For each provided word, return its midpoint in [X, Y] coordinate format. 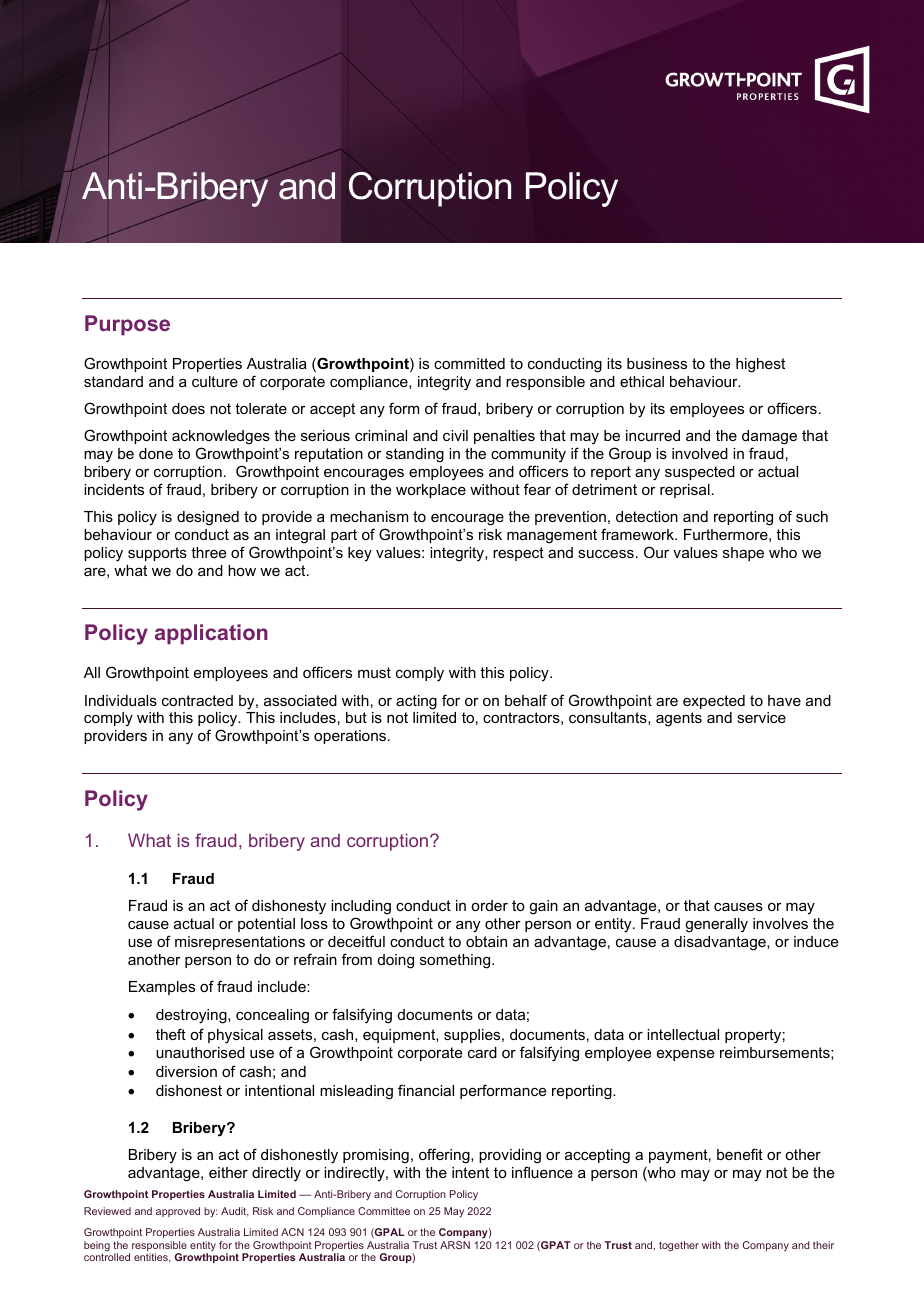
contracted [197, 700]
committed [469, 363]
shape [743, 554]
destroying [192, 1016]
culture [215, 381]
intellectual [683, 1034]
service [761, 717]
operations [350, 737]
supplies [473, 1036]
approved [178, 1212]
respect [518, 554]
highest [760, 365]
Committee [384, 1211]
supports [157, 554]
